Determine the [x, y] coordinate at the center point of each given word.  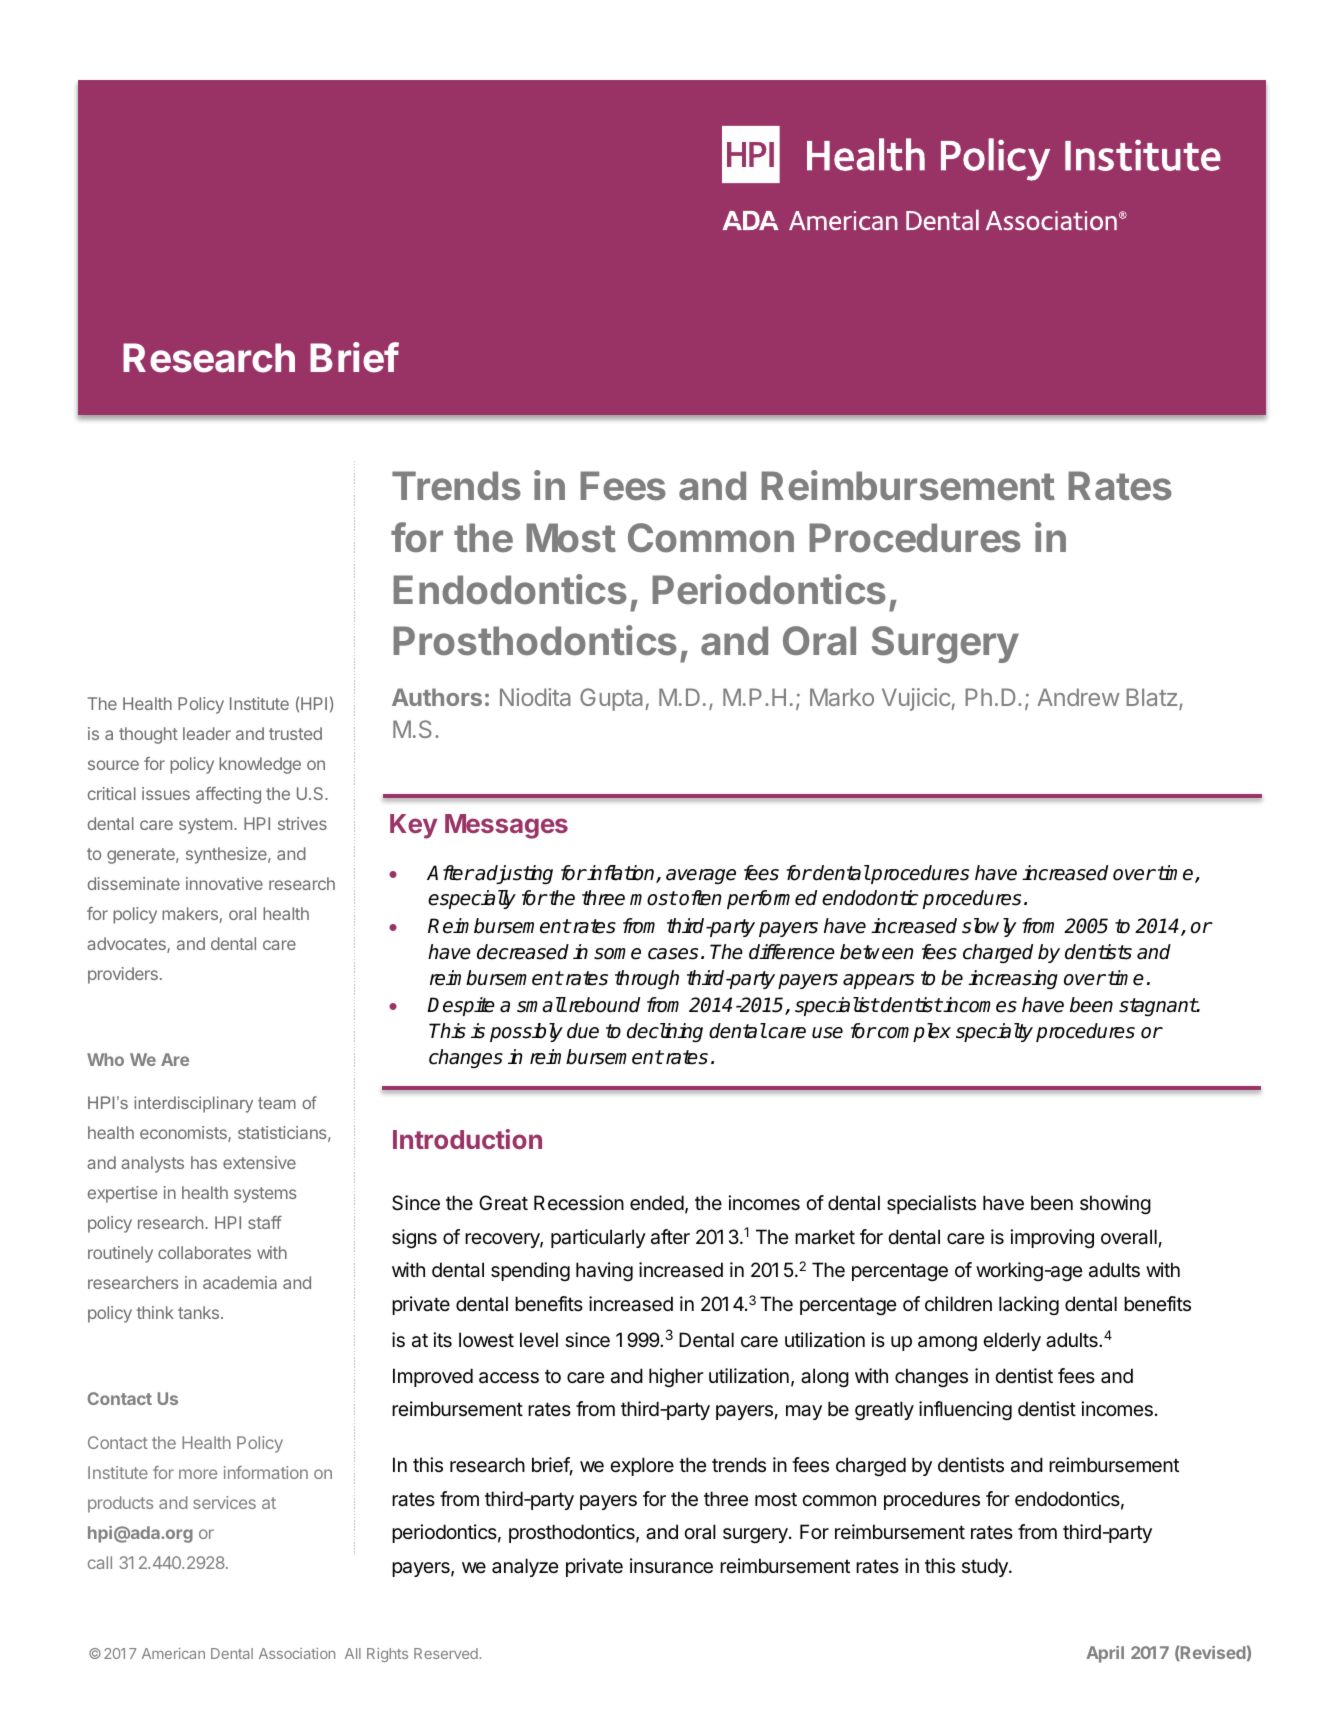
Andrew [1078, 697]
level [539, 1340]
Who [105, 1059]
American [173, 1653]
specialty [994, 1032]
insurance [671, 1566]
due [583, 1031]
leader [207, 733]
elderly [1012, 1341]
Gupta [613, 699]
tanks [200, 1312]
